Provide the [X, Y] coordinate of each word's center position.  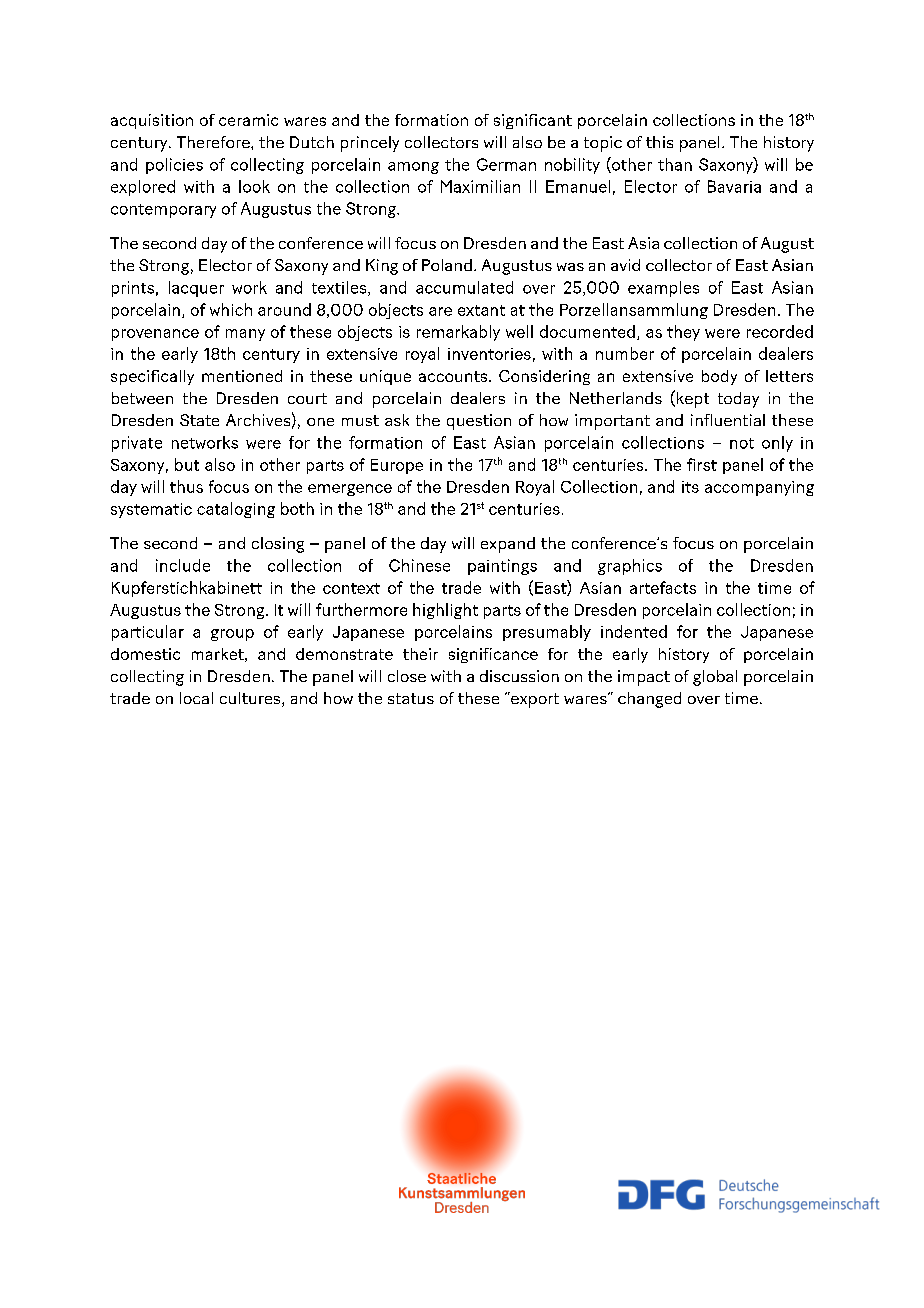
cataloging [236, 510]
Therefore [214, 142]
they [683, 333]
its [690, 487]
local [196, 698]
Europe [397, 466]
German [506, 164]
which [231, 309]
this [659, 142]
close [407, 676]
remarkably [458, 333]
